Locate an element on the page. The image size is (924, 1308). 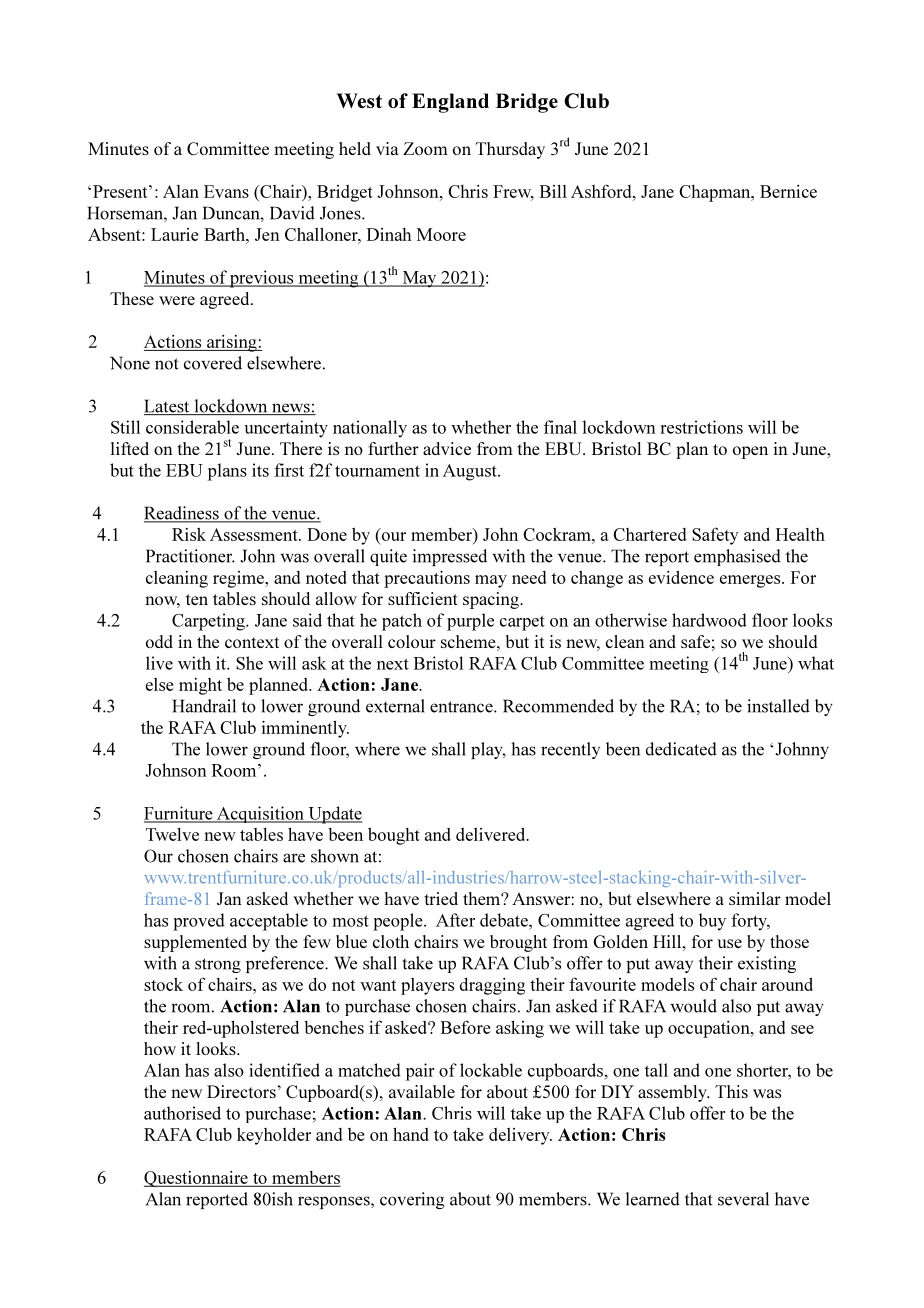
She is located at coordinates (249, 663).
